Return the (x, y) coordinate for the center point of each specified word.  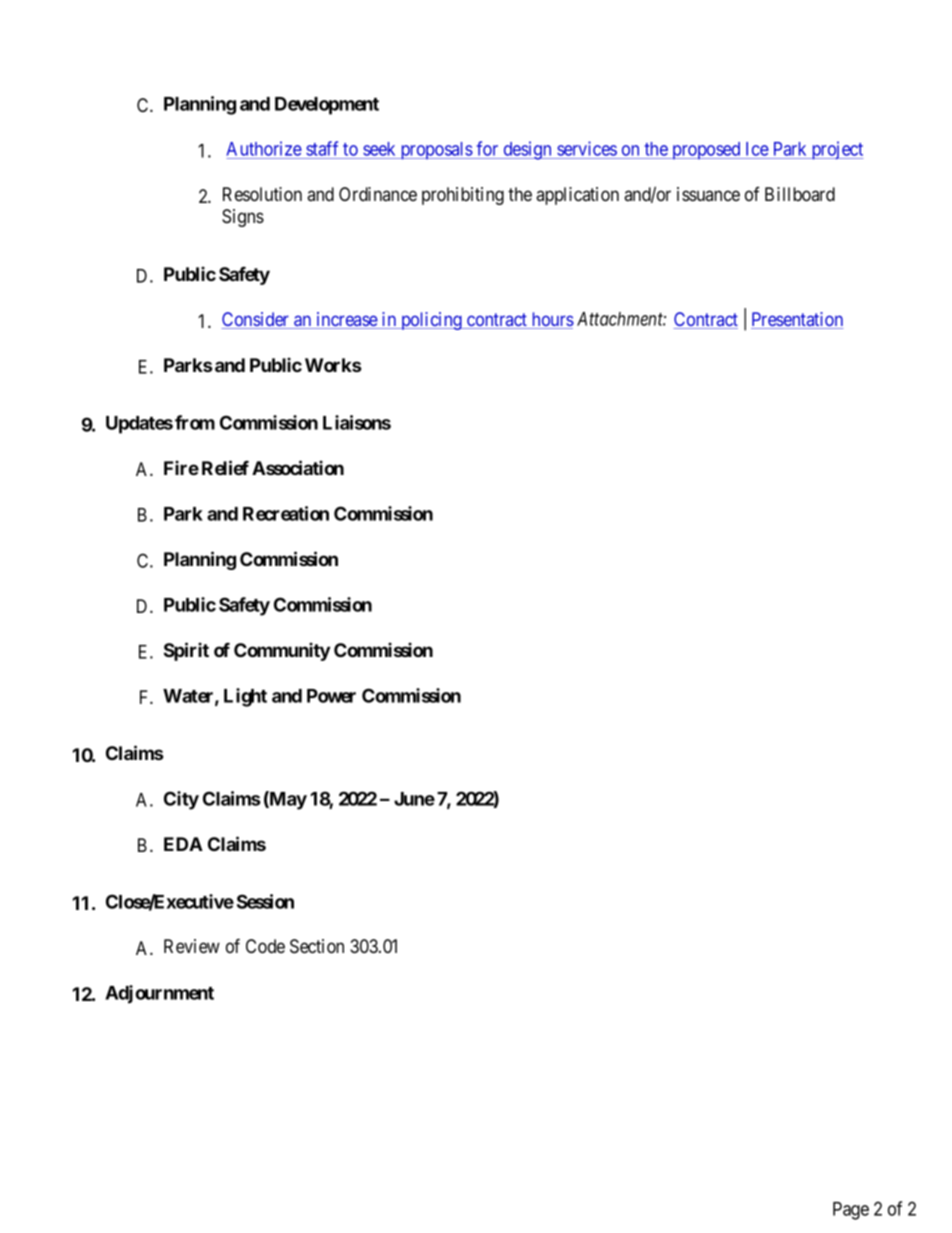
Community (282, 651)
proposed (706, 150)
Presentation (797, 320)
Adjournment (159, 994)
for (487, 148)
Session (265, 901)
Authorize (264, 148)
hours (551, 320)
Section (317, 946)
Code (265, 946)
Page (851, 1211)
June (414, 799)
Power (331, 696)
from (195, 422)
